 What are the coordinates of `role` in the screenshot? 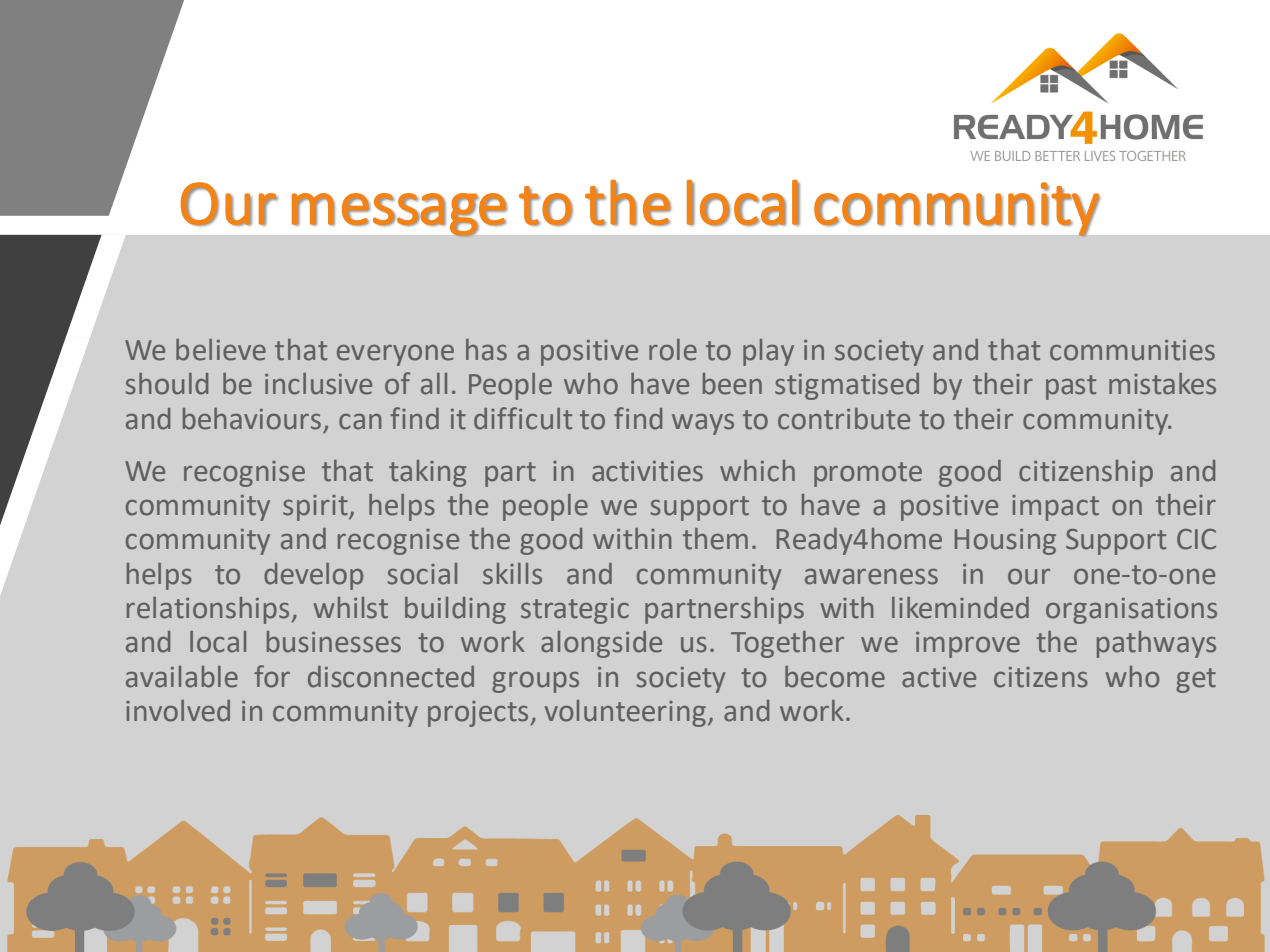 It's located at (673, 350).
